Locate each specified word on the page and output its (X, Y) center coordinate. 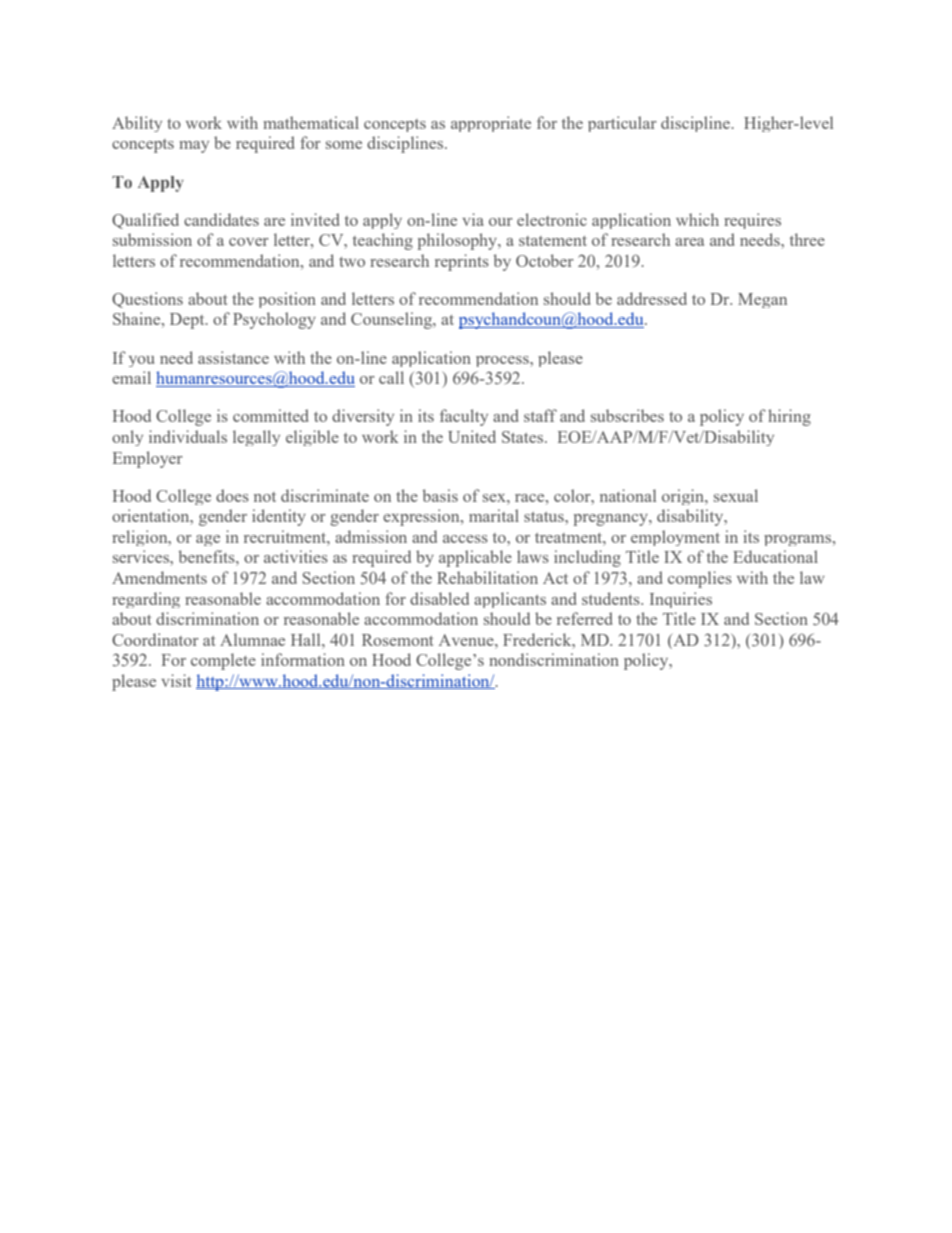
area (689, 242)
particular (622, 124)
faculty (464, 417)
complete (223, 661)
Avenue (467, 640)
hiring (789, 417)
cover (249, 242)
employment (675, 538)
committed (270, 415)
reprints (462, 262)
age (208, 540)
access (465, 539)
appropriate (491, 124)
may (194, 147)
